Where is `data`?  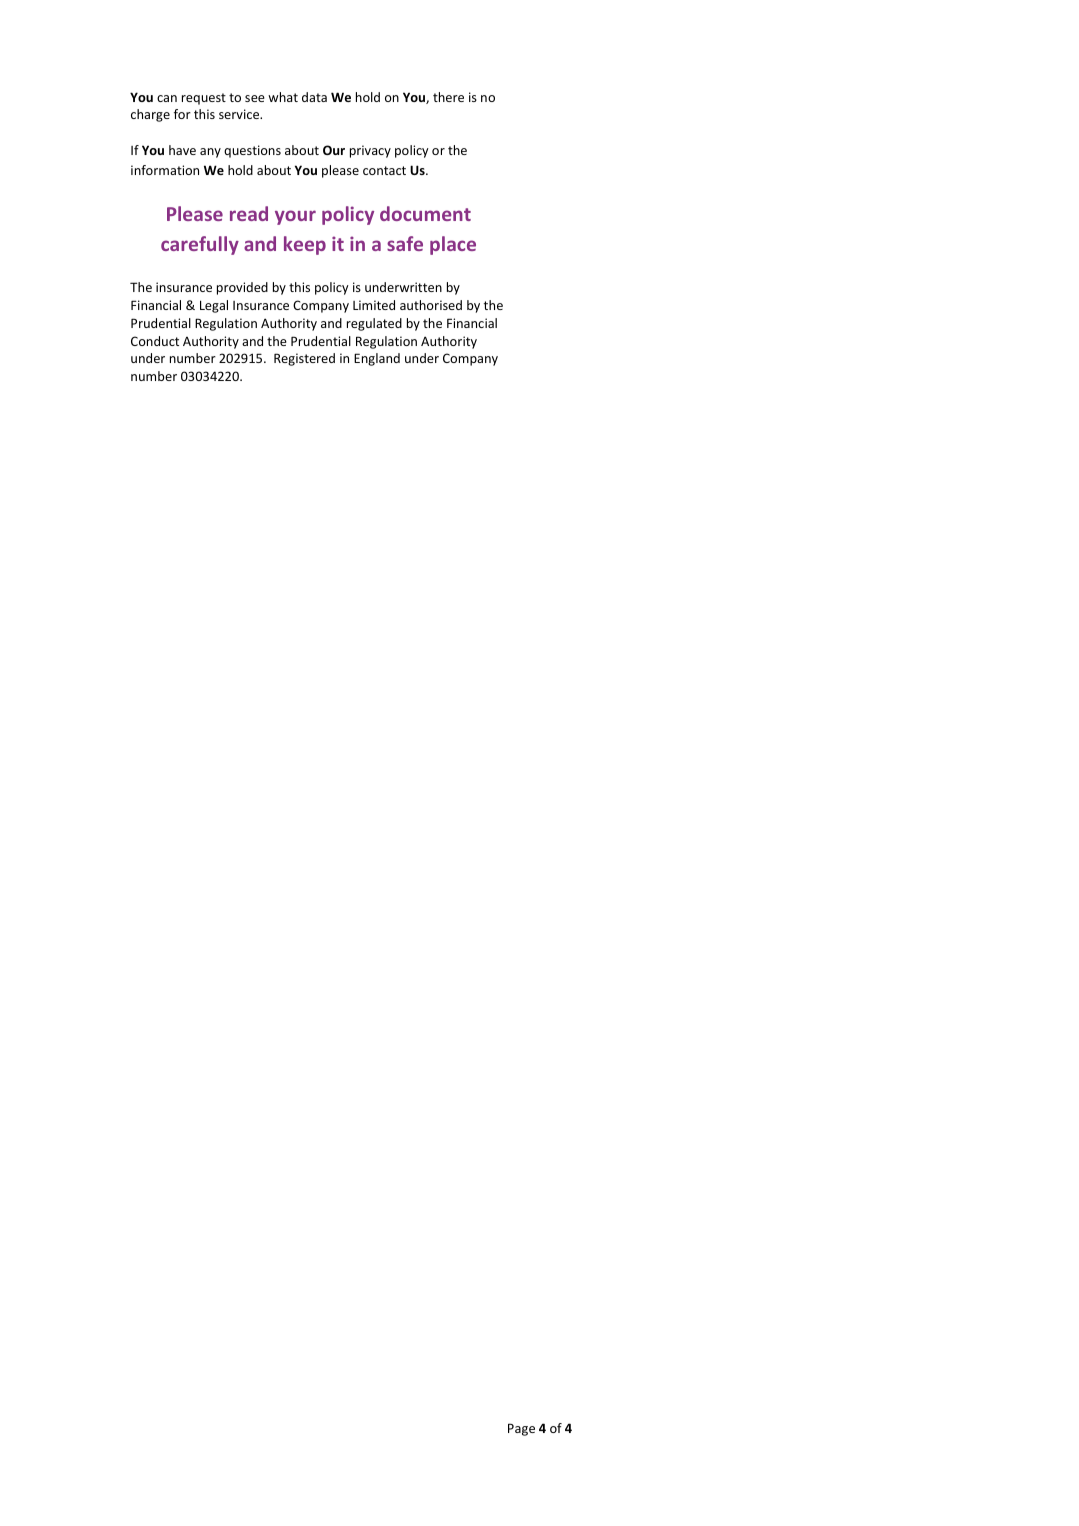
data is located at coordinates (314, 97).
